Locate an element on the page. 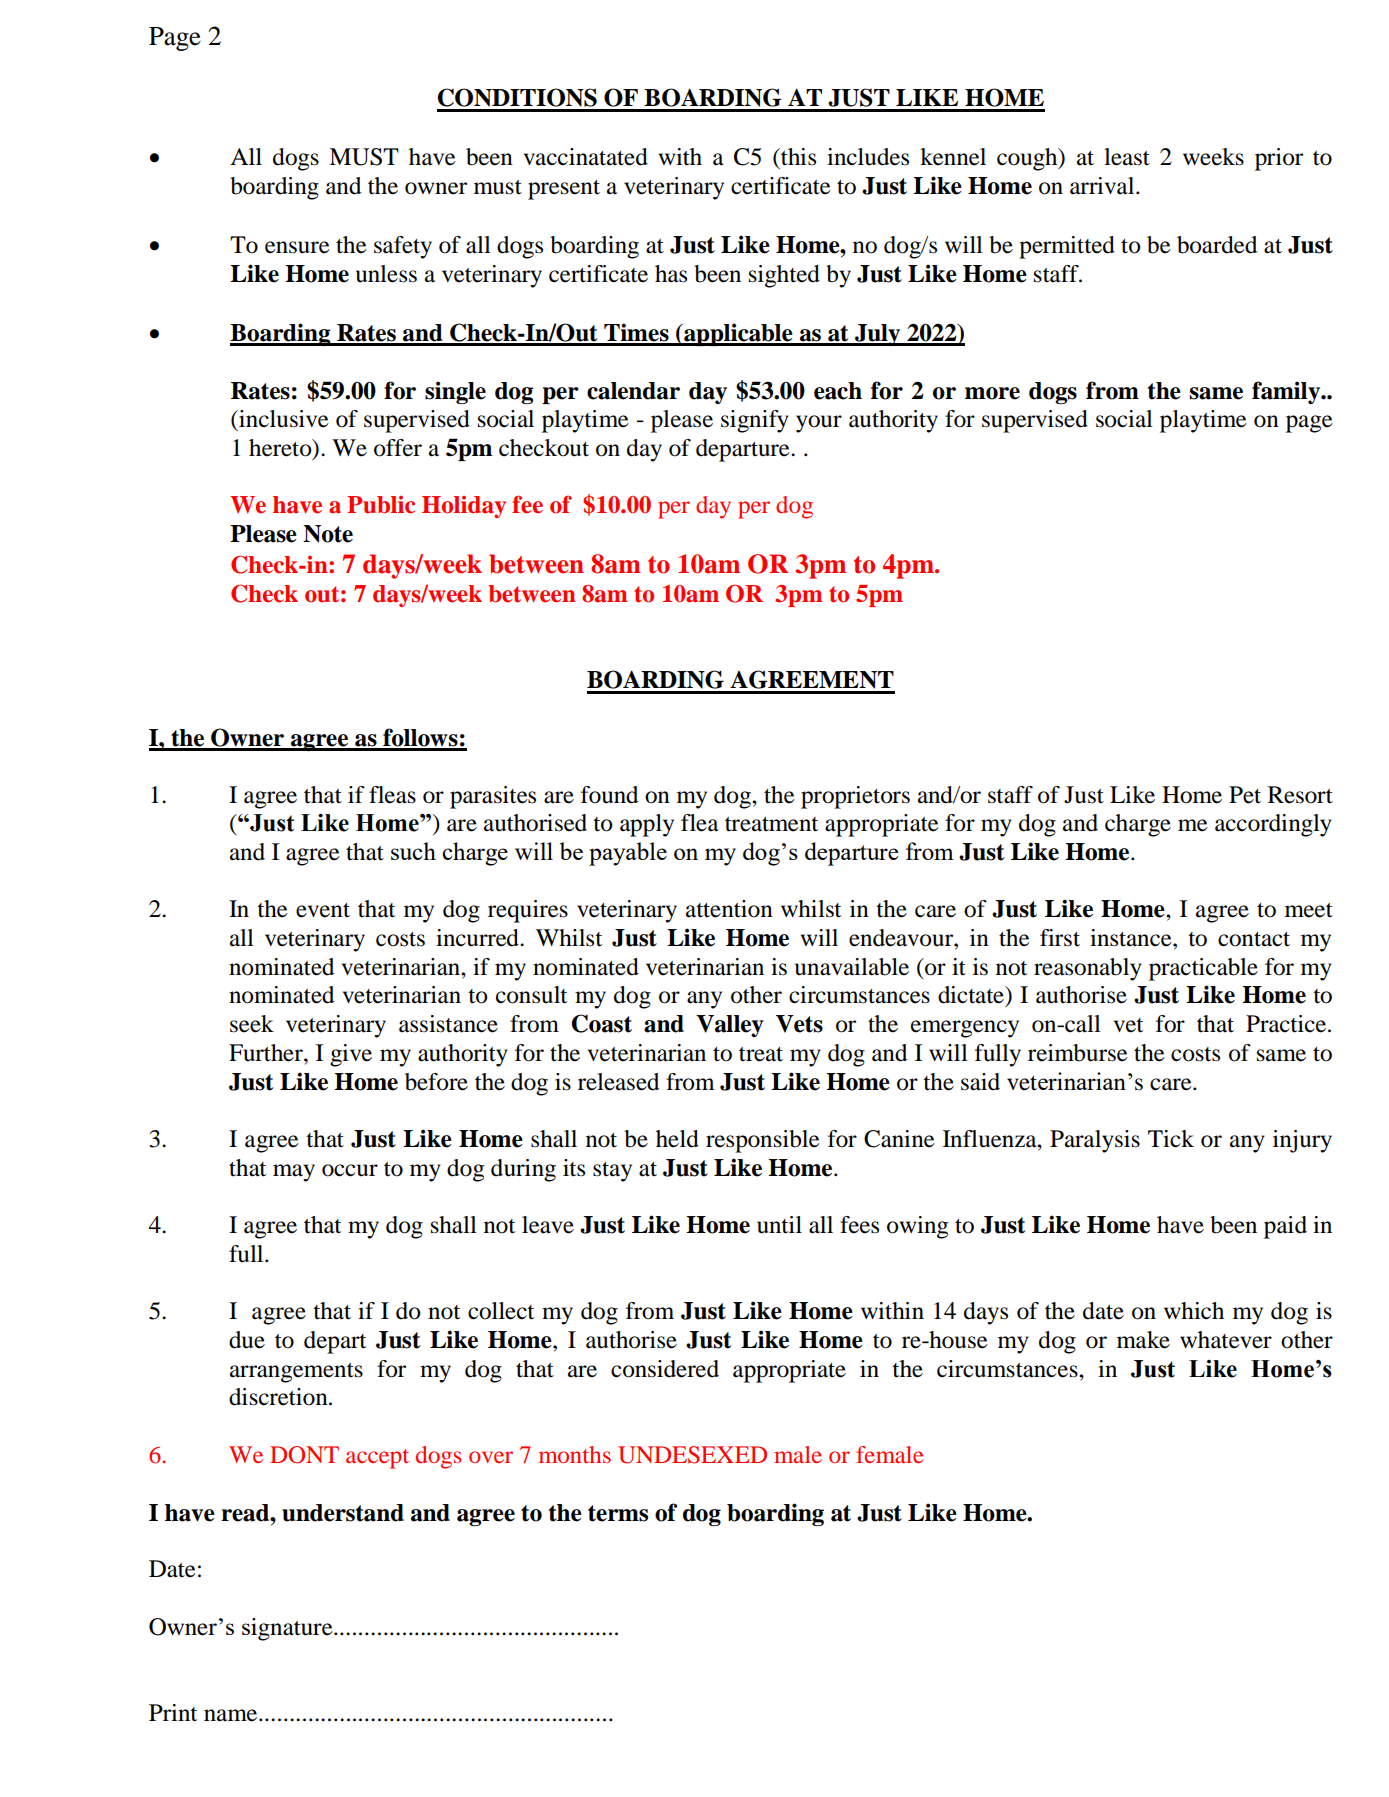 The image size is (1389, 1797). this is located at coordinates (797, 157).
